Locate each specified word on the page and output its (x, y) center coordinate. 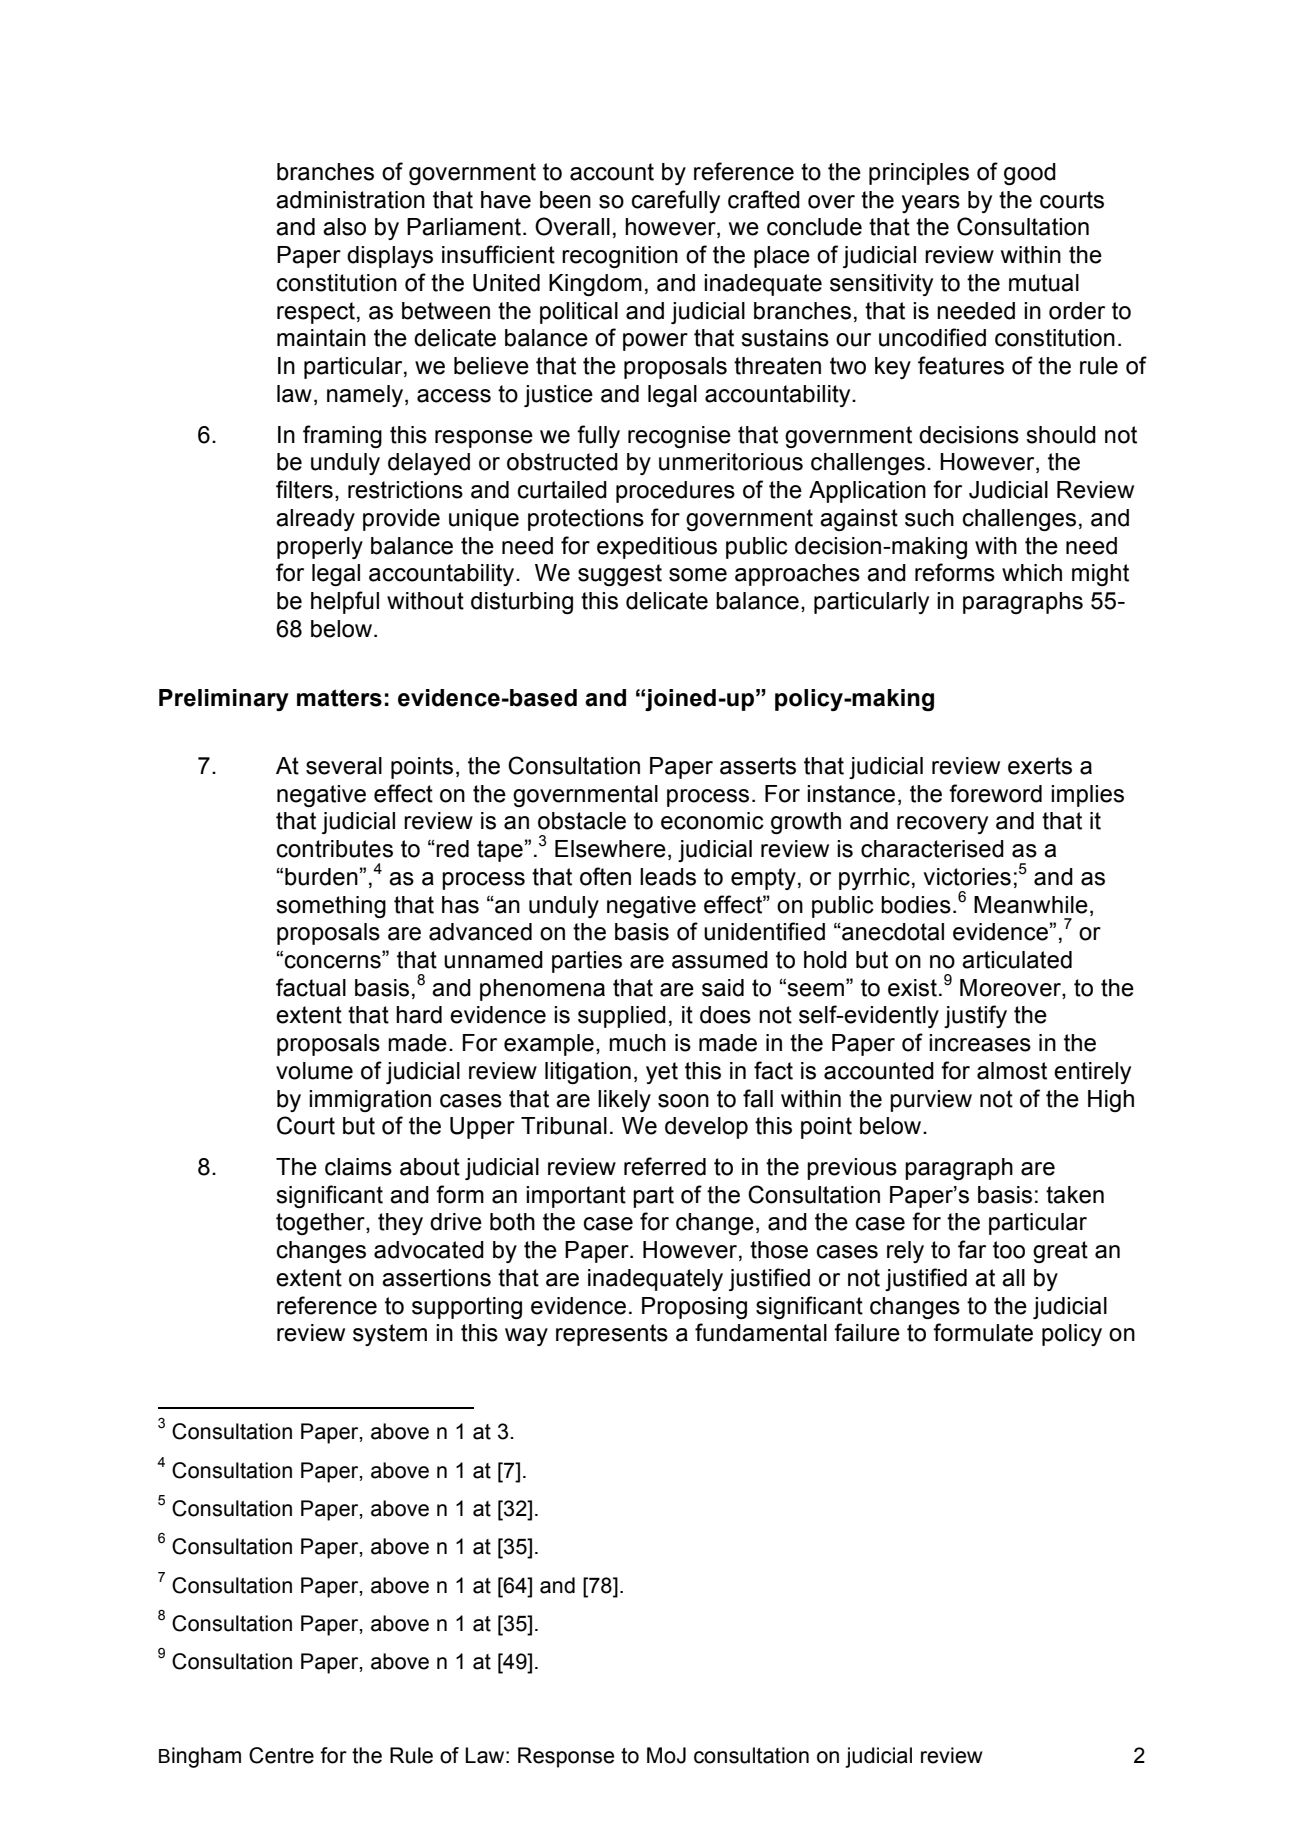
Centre (281, 1755)
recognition (620, 257)
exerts (1040, 766)
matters (339, 698)
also (344, 227)
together (321, 1224)
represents (612, 1335)
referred (665, 1166)
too (1009, 1250)
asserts (758, 766)
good (1030, 174)
